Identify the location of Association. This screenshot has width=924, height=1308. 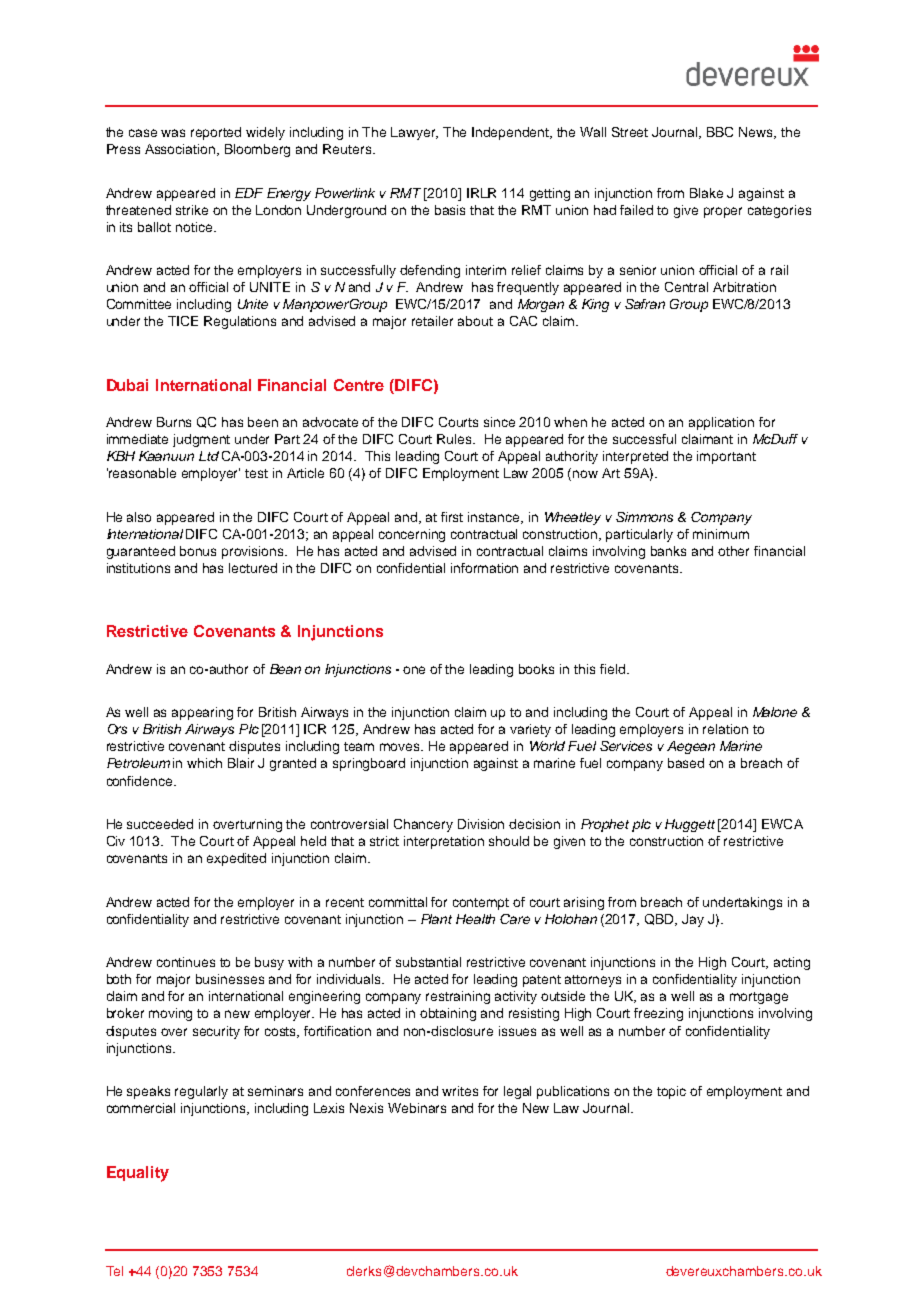
(181, 150).
